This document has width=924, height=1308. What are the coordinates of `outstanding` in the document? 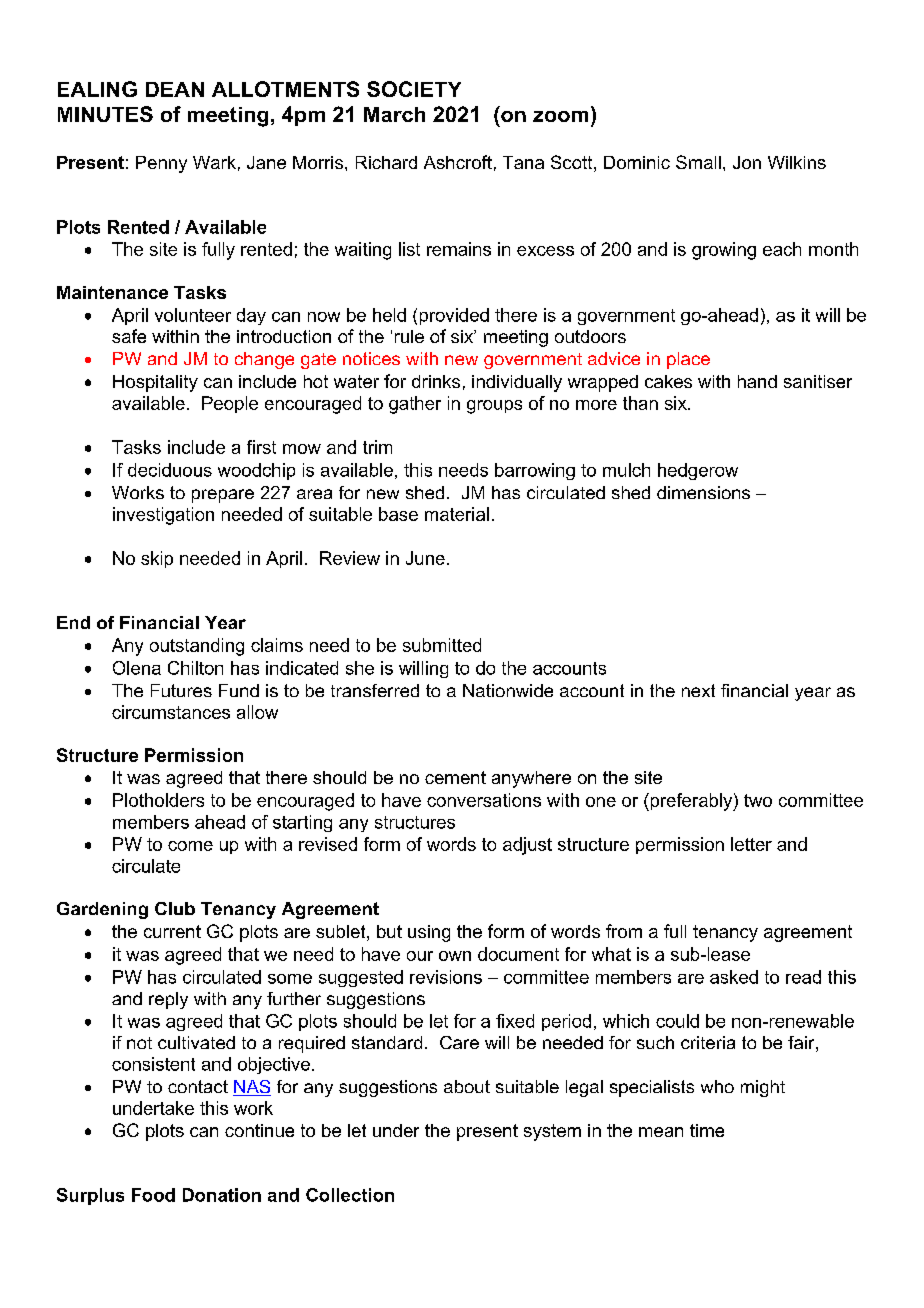 It's located at (197, 647).
